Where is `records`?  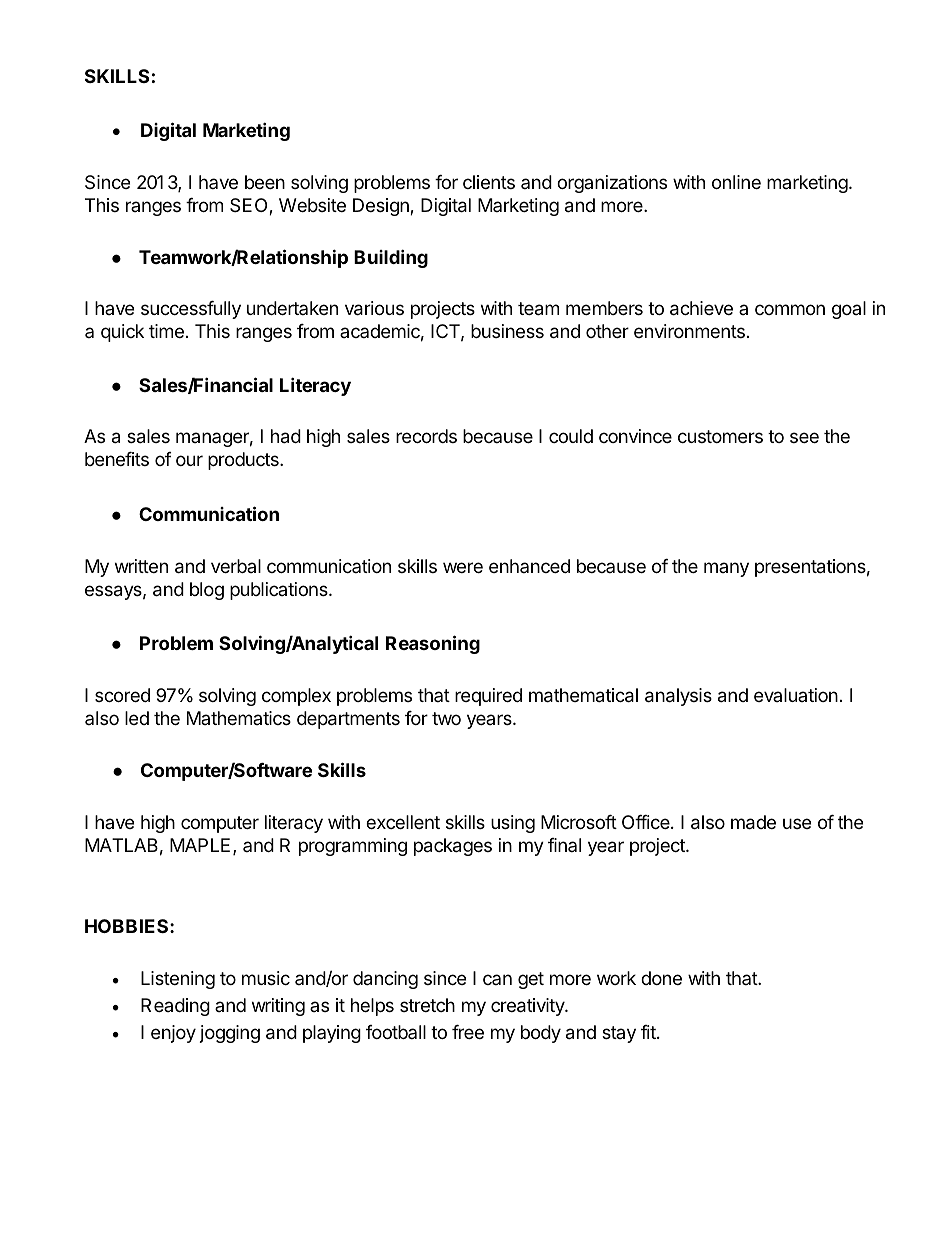
records is located at coordinates (426, 436).
